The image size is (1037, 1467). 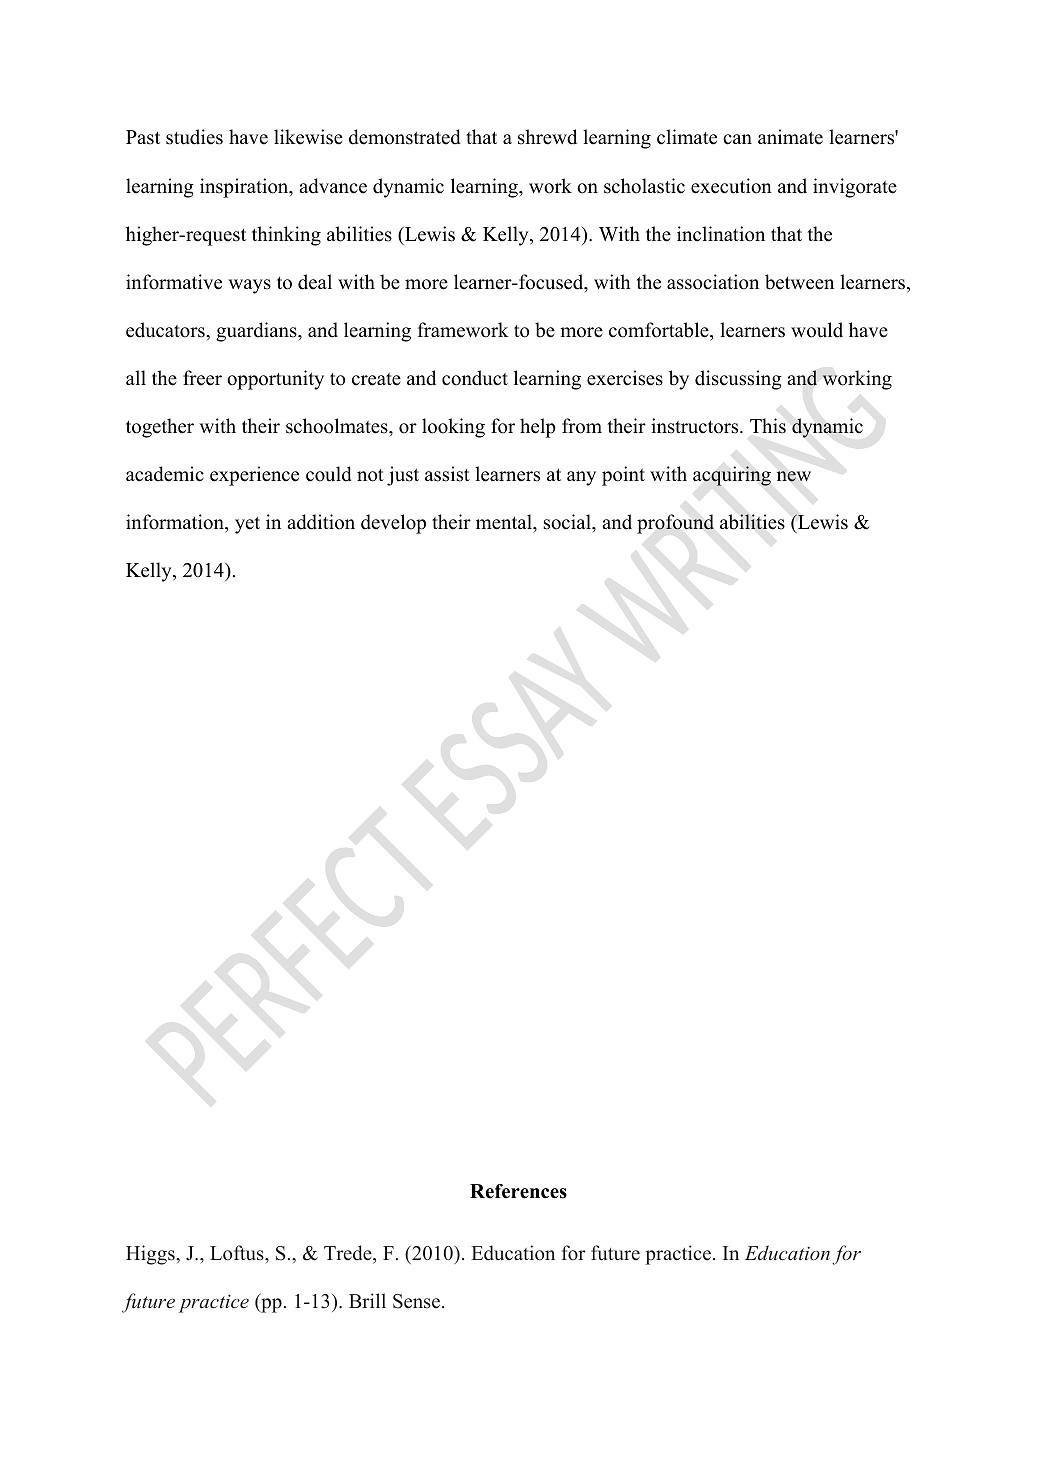 I want to click on mental, so click(x=505, y=522).
